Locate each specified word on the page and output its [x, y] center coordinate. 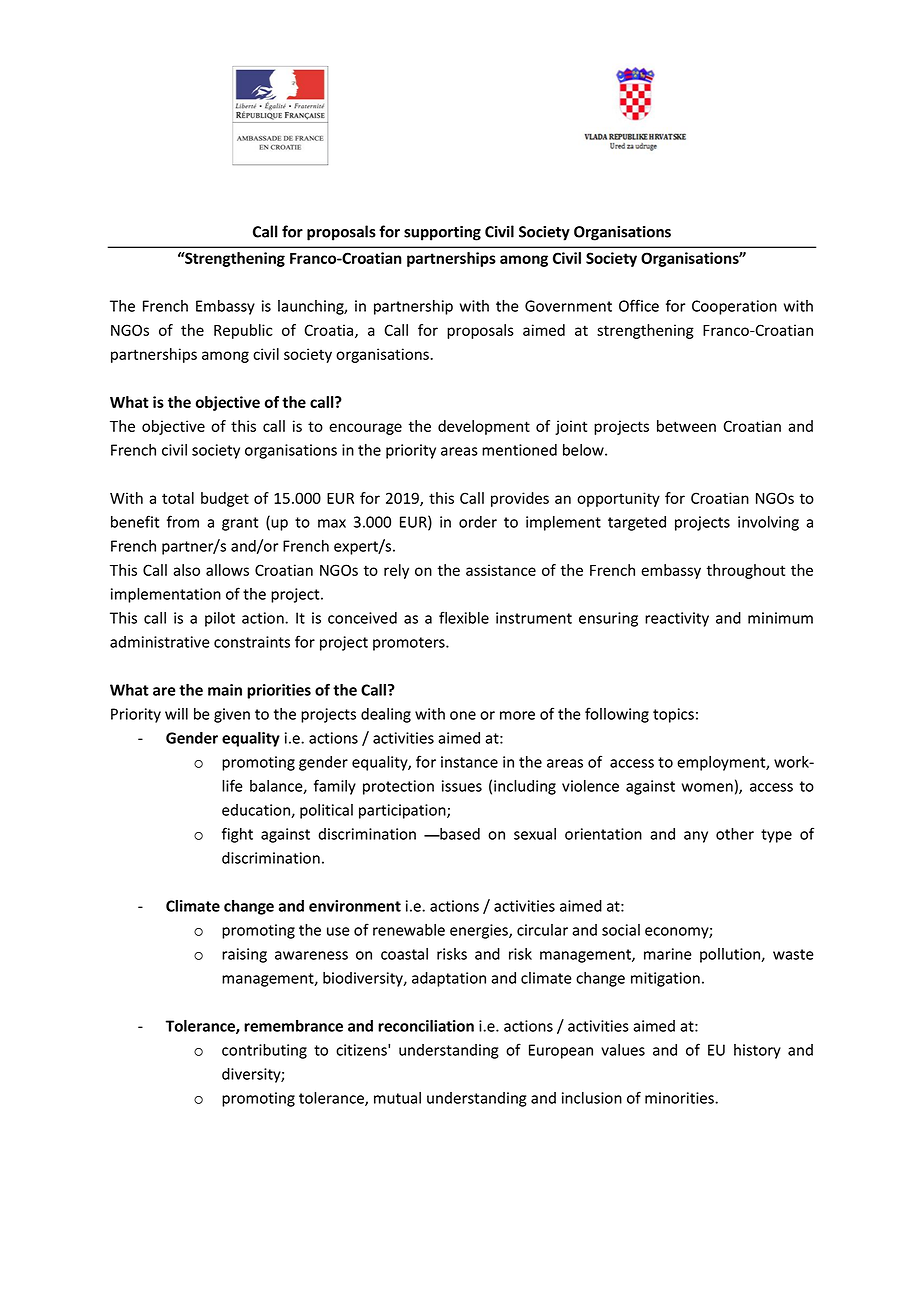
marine [668, 954]
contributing [264, 1051]
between [686, 426]
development [484, 427]
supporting [442, 233]
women [707, 787]
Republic [243, 331]
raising [244, 955]
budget [225, 499]
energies [480, 931]
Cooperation [734, 307]
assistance [501, 570]
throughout [746, 571]
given [232, 715]
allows [227, 570]
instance [469, 762]
